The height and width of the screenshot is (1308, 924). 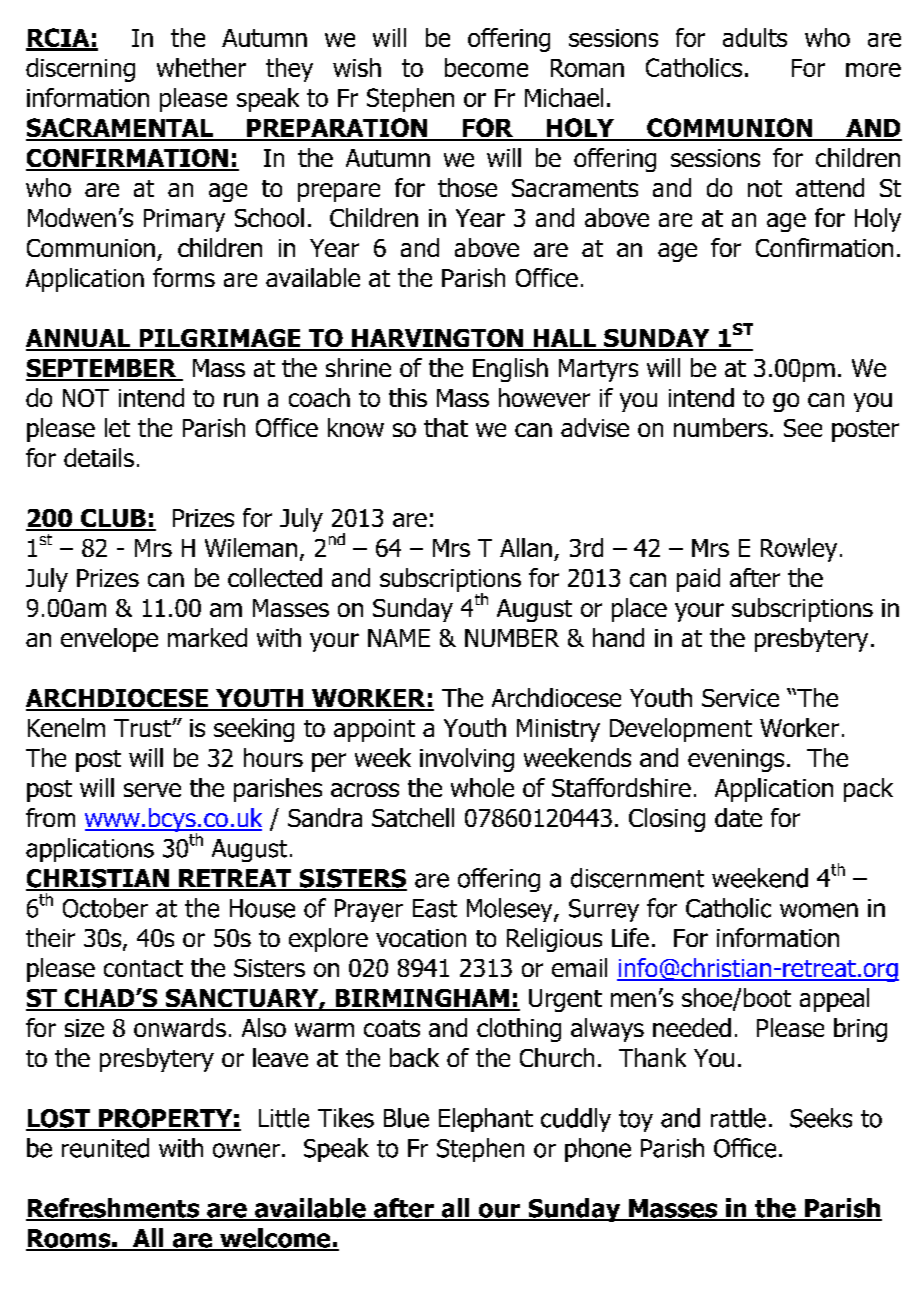 What do you see at coordinates (486, 67) in the screenshot?
I see `become` at bounding box center [486, 67].
